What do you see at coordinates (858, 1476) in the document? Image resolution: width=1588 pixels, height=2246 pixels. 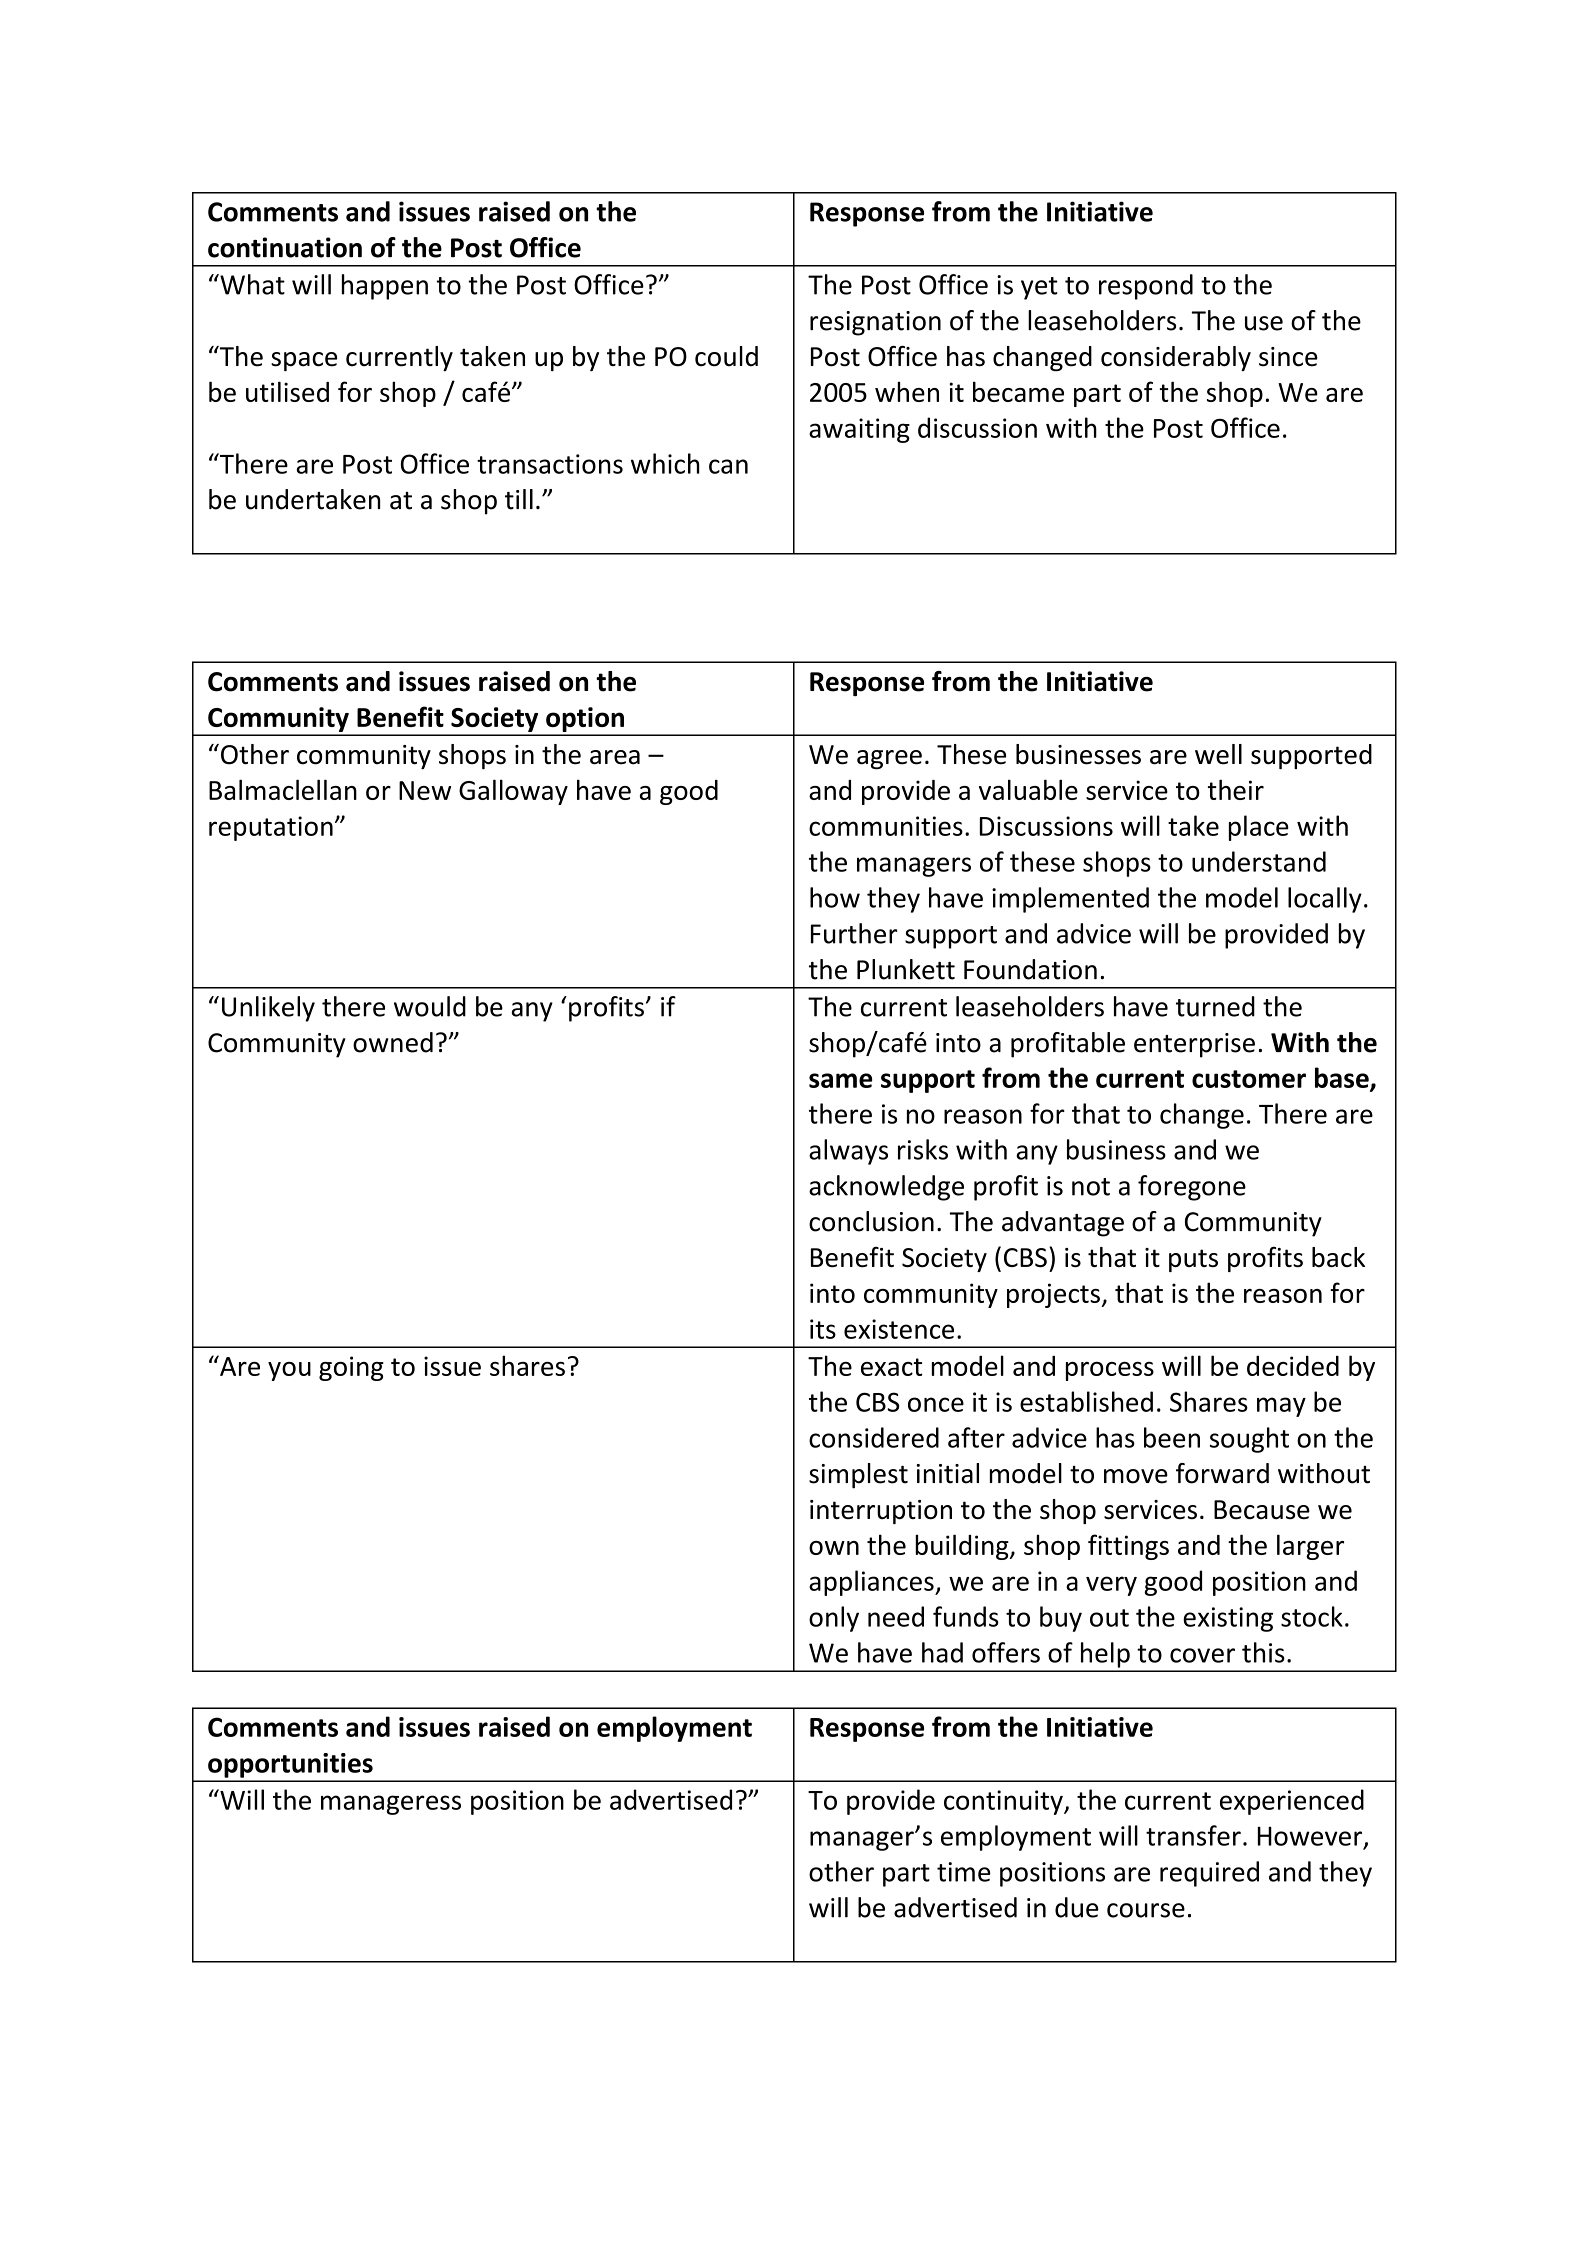 I see `simplest` at bounding box center [858, 1476].
